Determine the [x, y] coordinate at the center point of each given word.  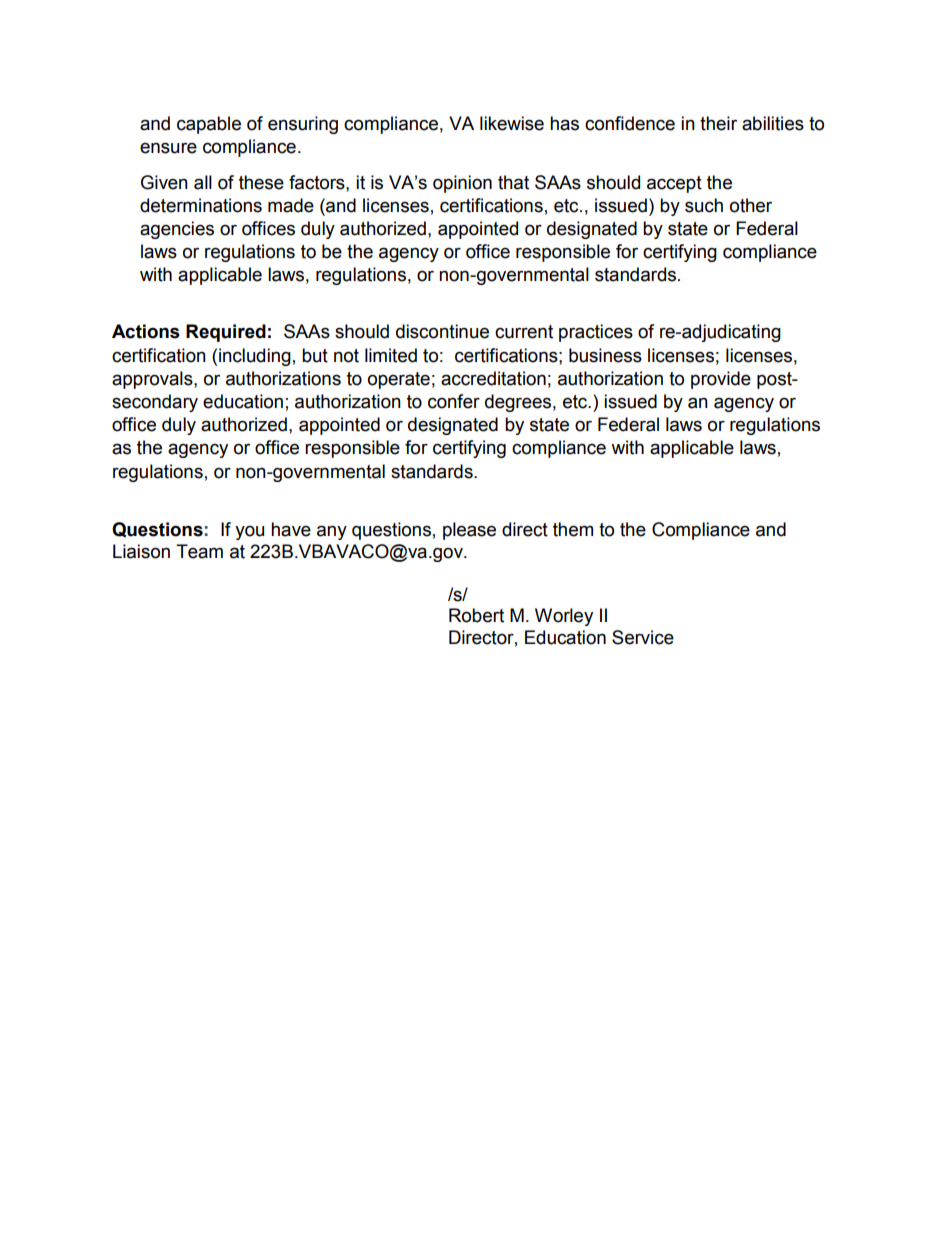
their [718, 123]
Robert [476, 615]
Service [643, 637]
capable [209, 125]
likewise [512, 123]
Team [199, 551]
